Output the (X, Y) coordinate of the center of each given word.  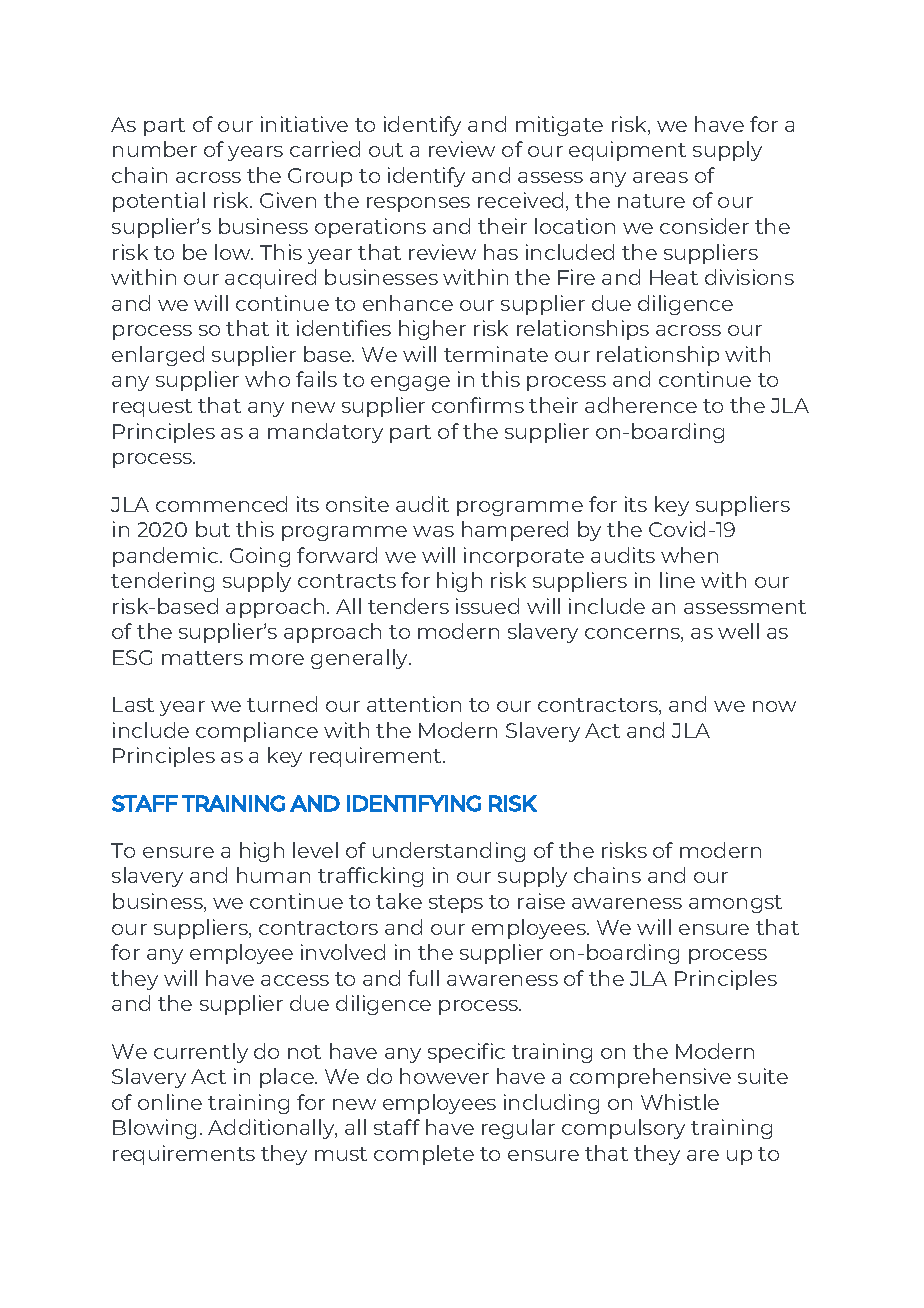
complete (424, 1155)
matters (202, 658)
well (738, 631)
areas (660, 177)
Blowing (154, 1129)
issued (487, 606)
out (386, 150)
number (155, 149)
